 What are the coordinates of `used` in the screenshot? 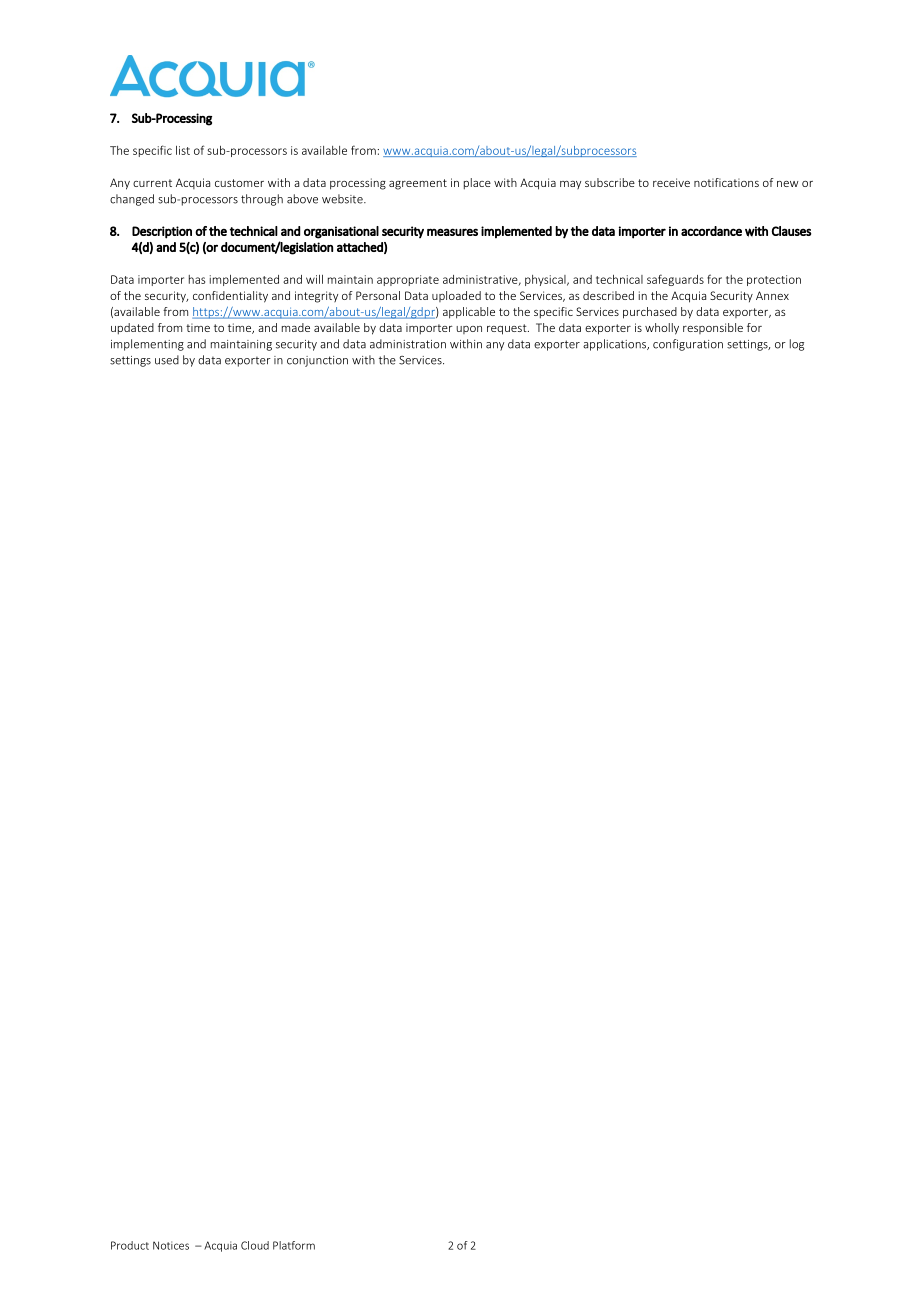 It's located at (167, 360).
